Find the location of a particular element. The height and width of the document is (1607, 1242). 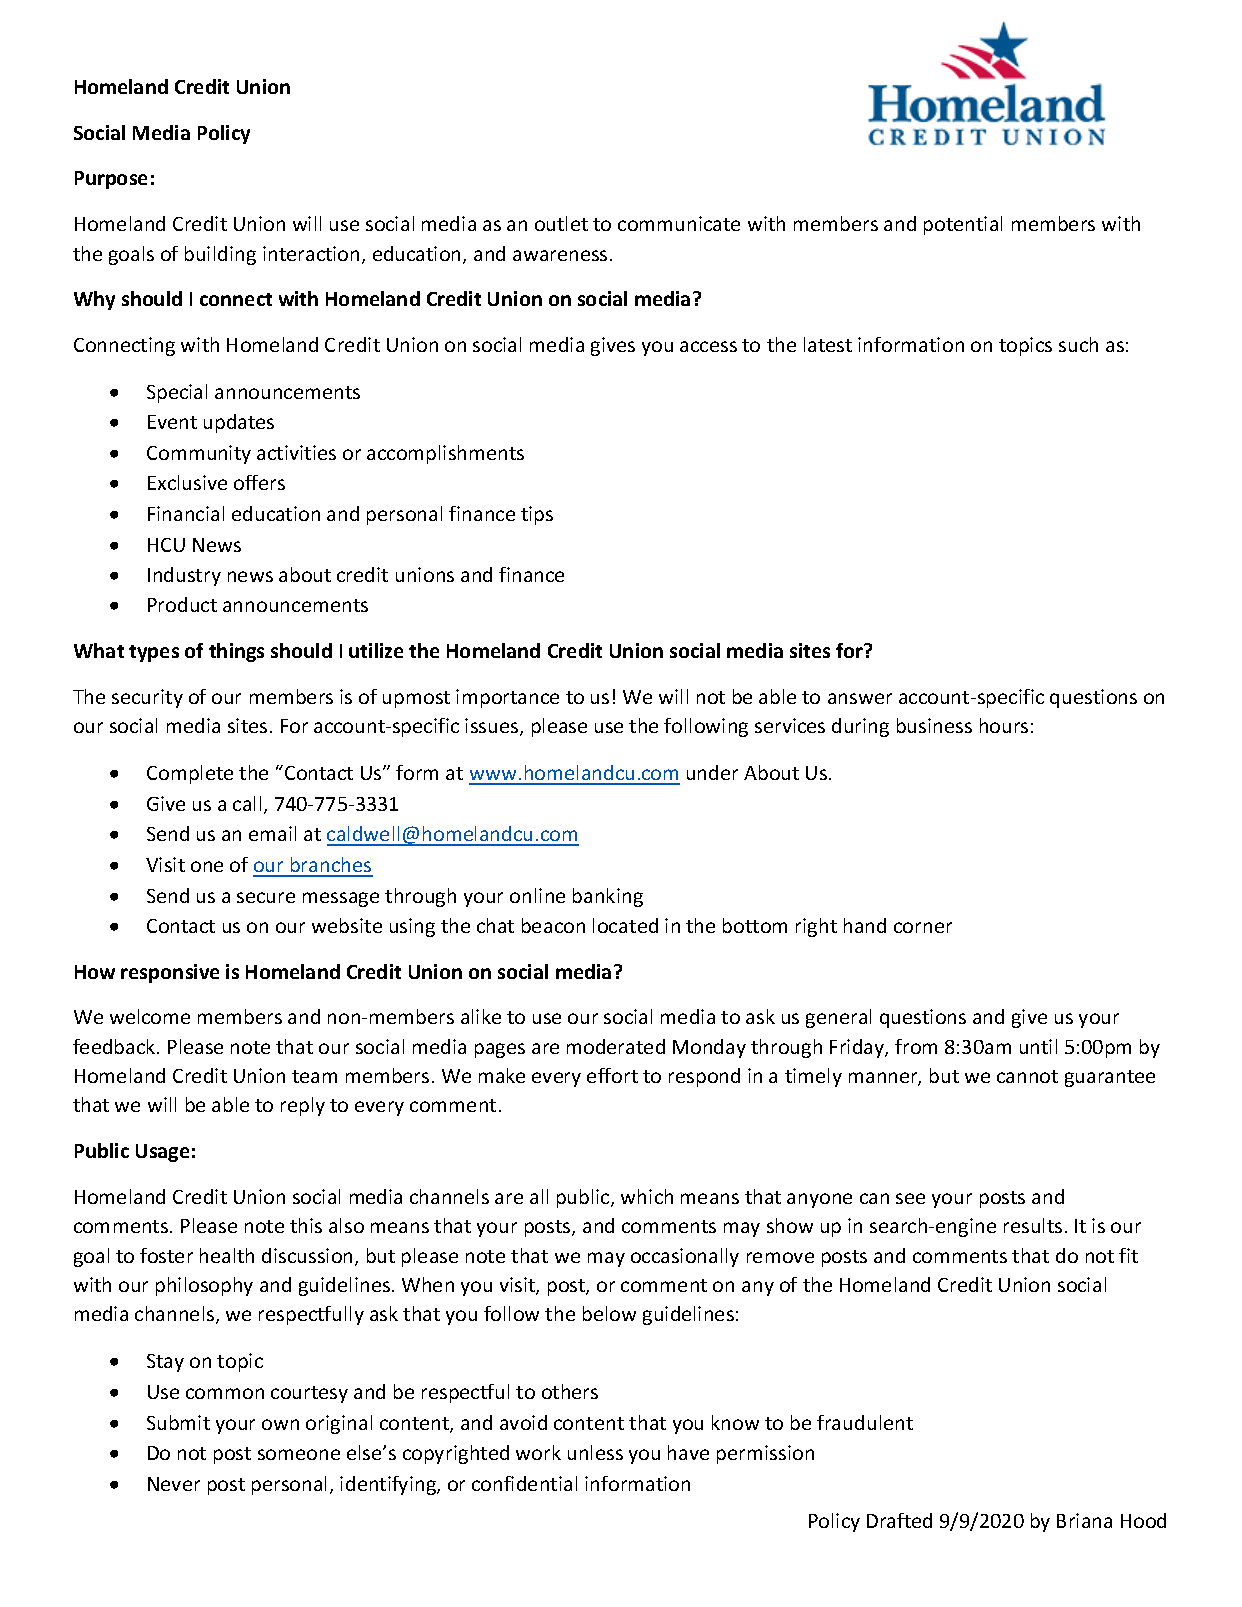

which is located at coordinates (647, 1196).
